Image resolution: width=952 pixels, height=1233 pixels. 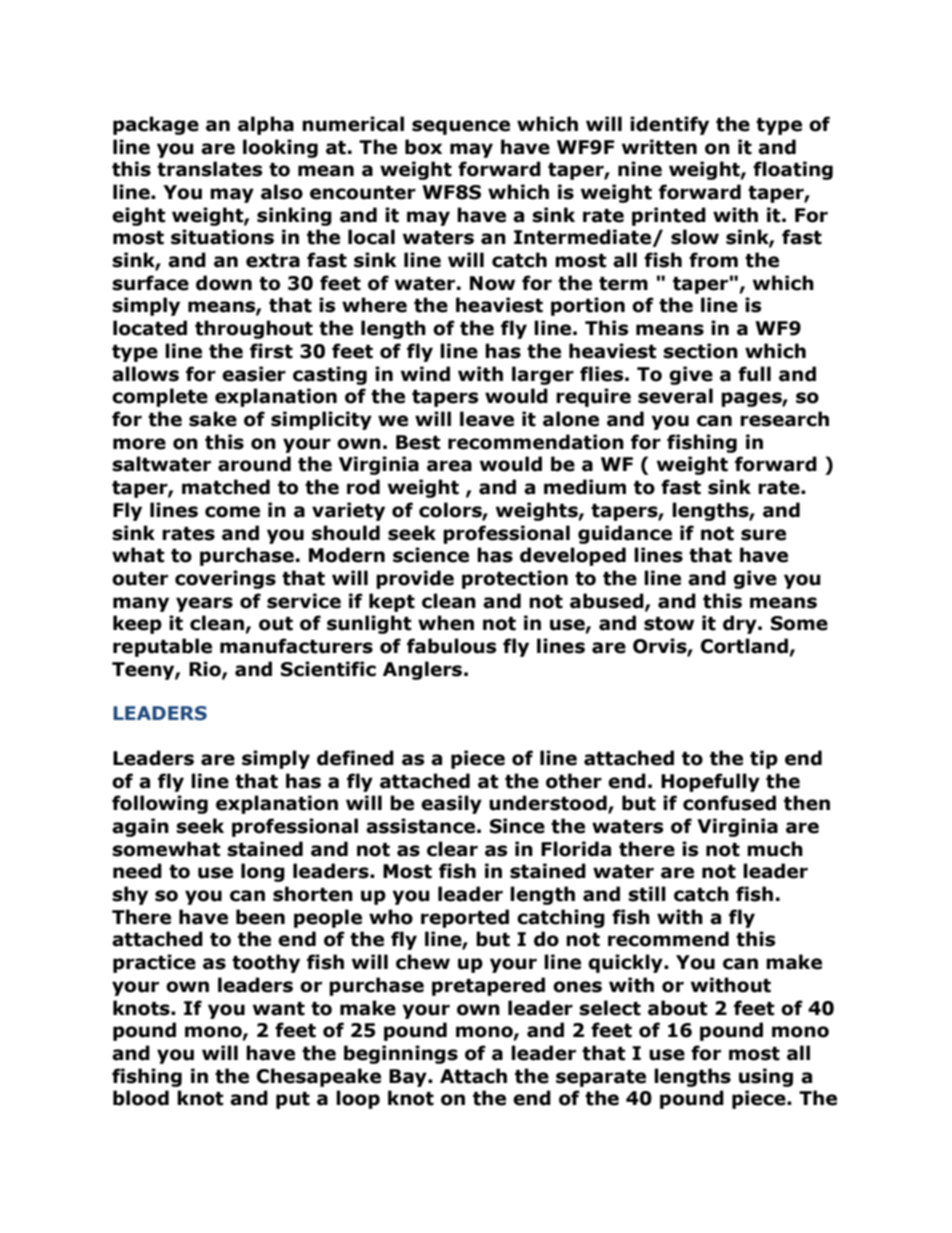 What do you see at coordinates (461, 127) in the document?
I see `sequence` at bounding box center [461, 127].
